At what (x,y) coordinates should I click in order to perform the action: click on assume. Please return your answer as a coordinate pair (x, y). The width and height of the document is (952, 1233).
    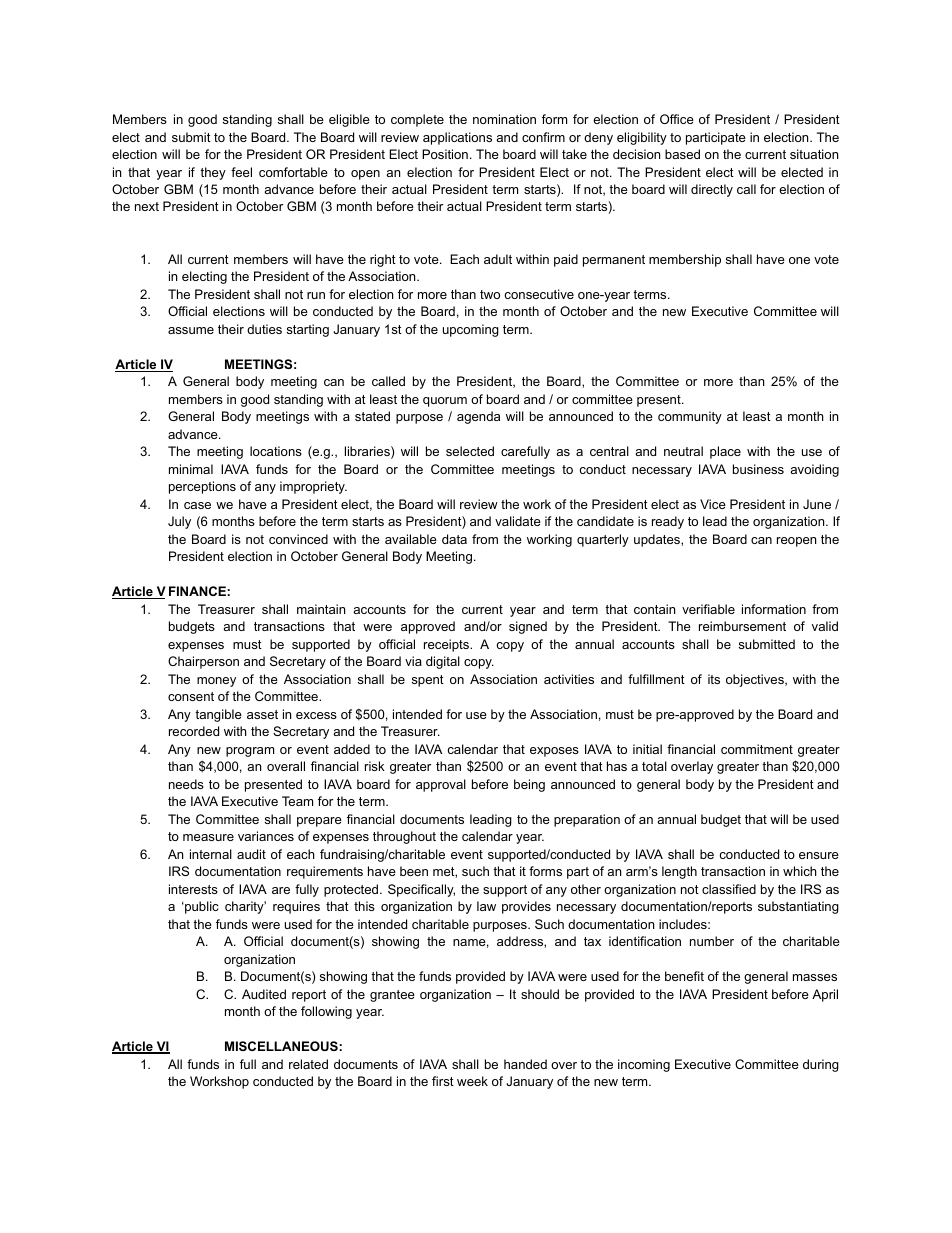
    Looking at the image, I should click on (191, 330).
